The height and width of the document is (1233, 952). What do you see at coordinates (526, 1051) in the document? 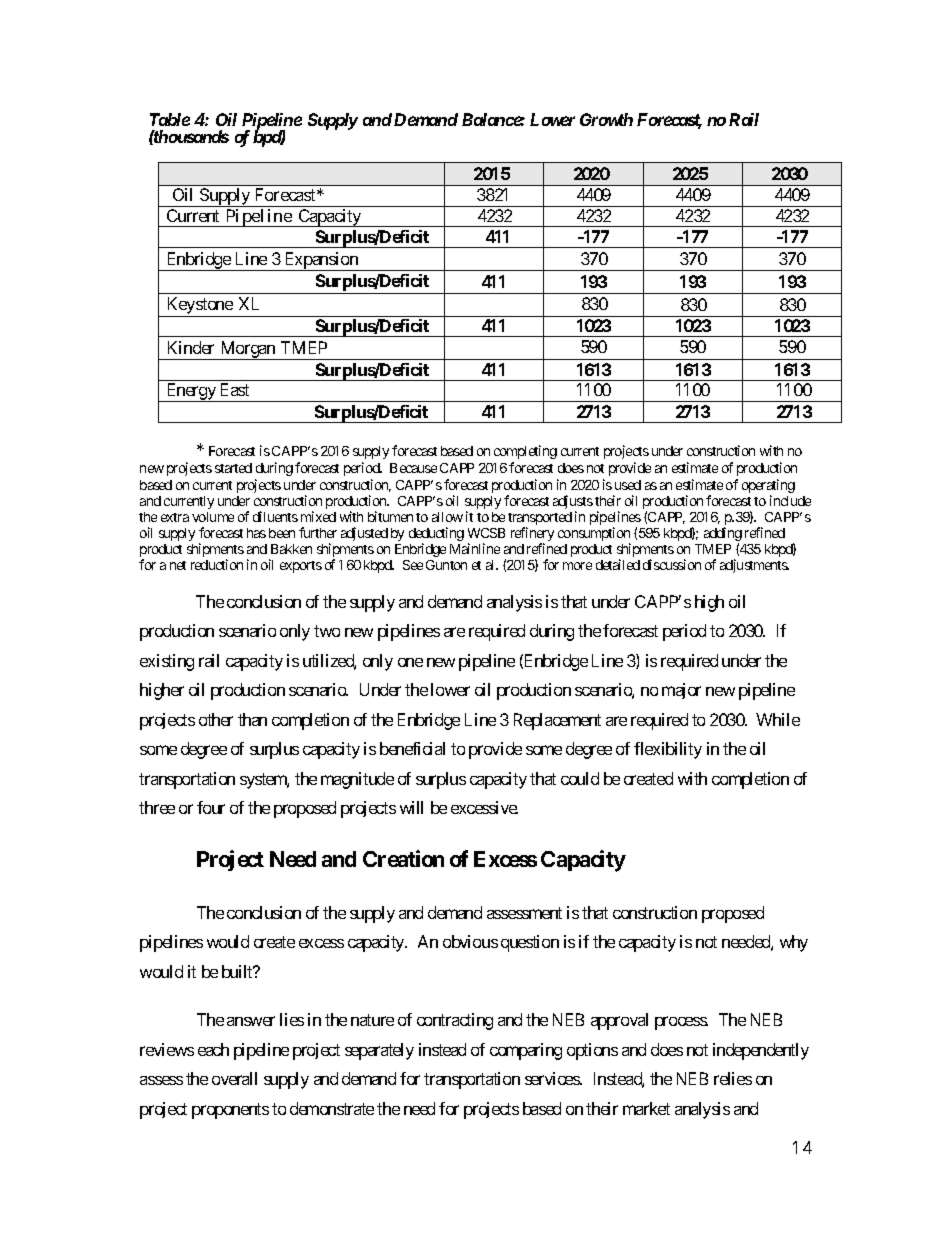
I see `comparing` at bounding box center [526, 1051].
